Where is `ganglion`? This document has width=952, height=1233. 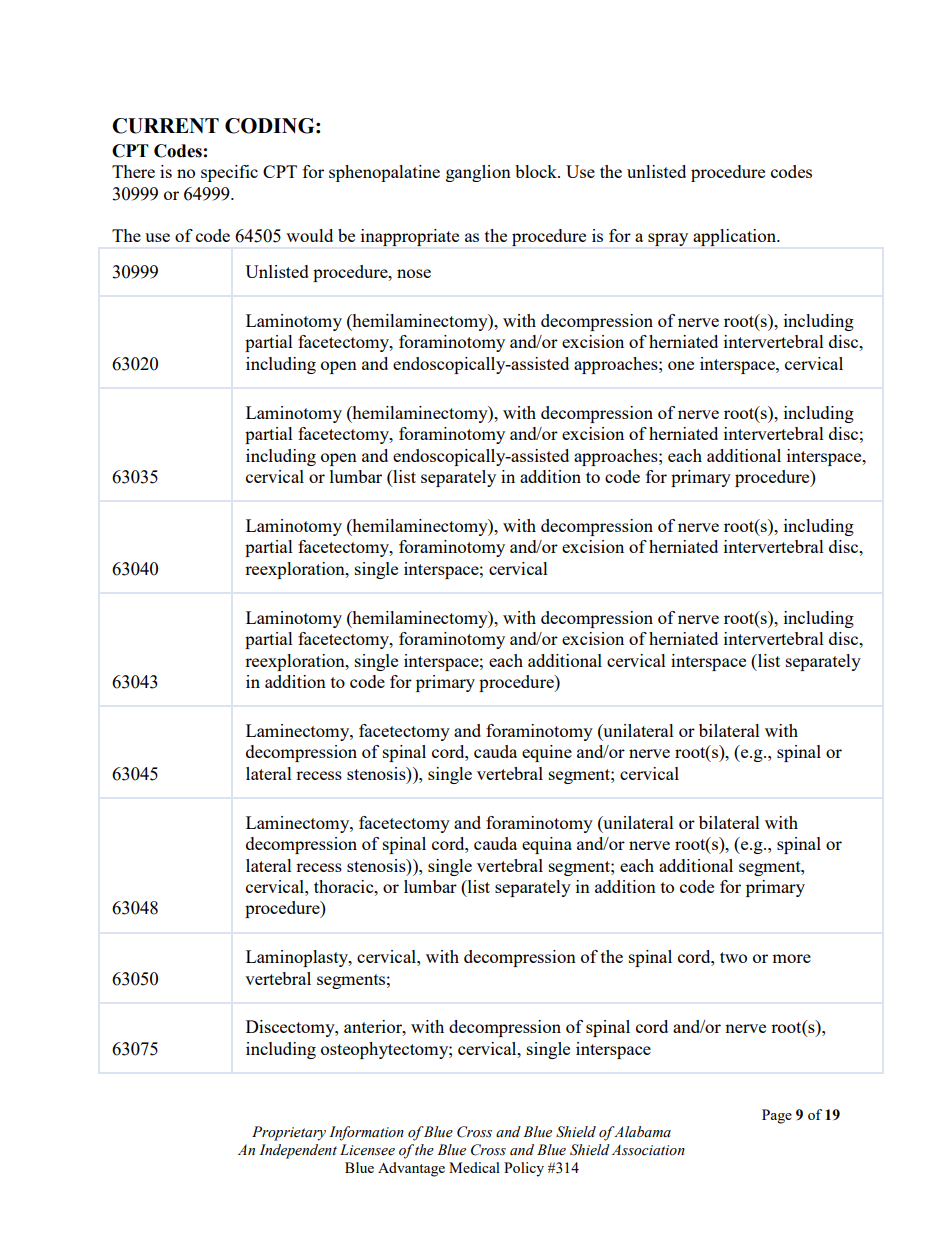
ganglion is located at coordinates (478, 173).
